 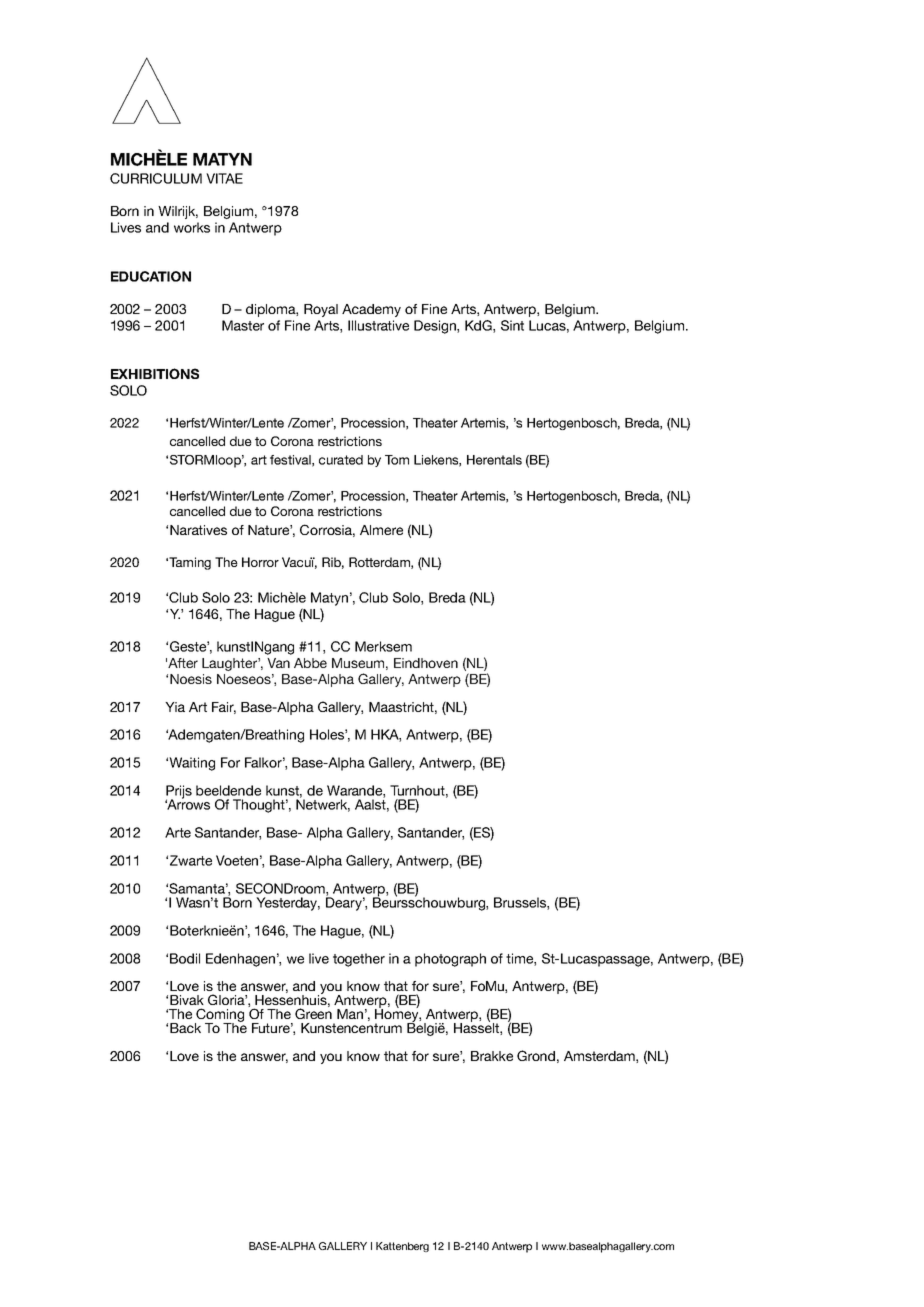 I want to click on Royal, so click(x=321, y=310).
